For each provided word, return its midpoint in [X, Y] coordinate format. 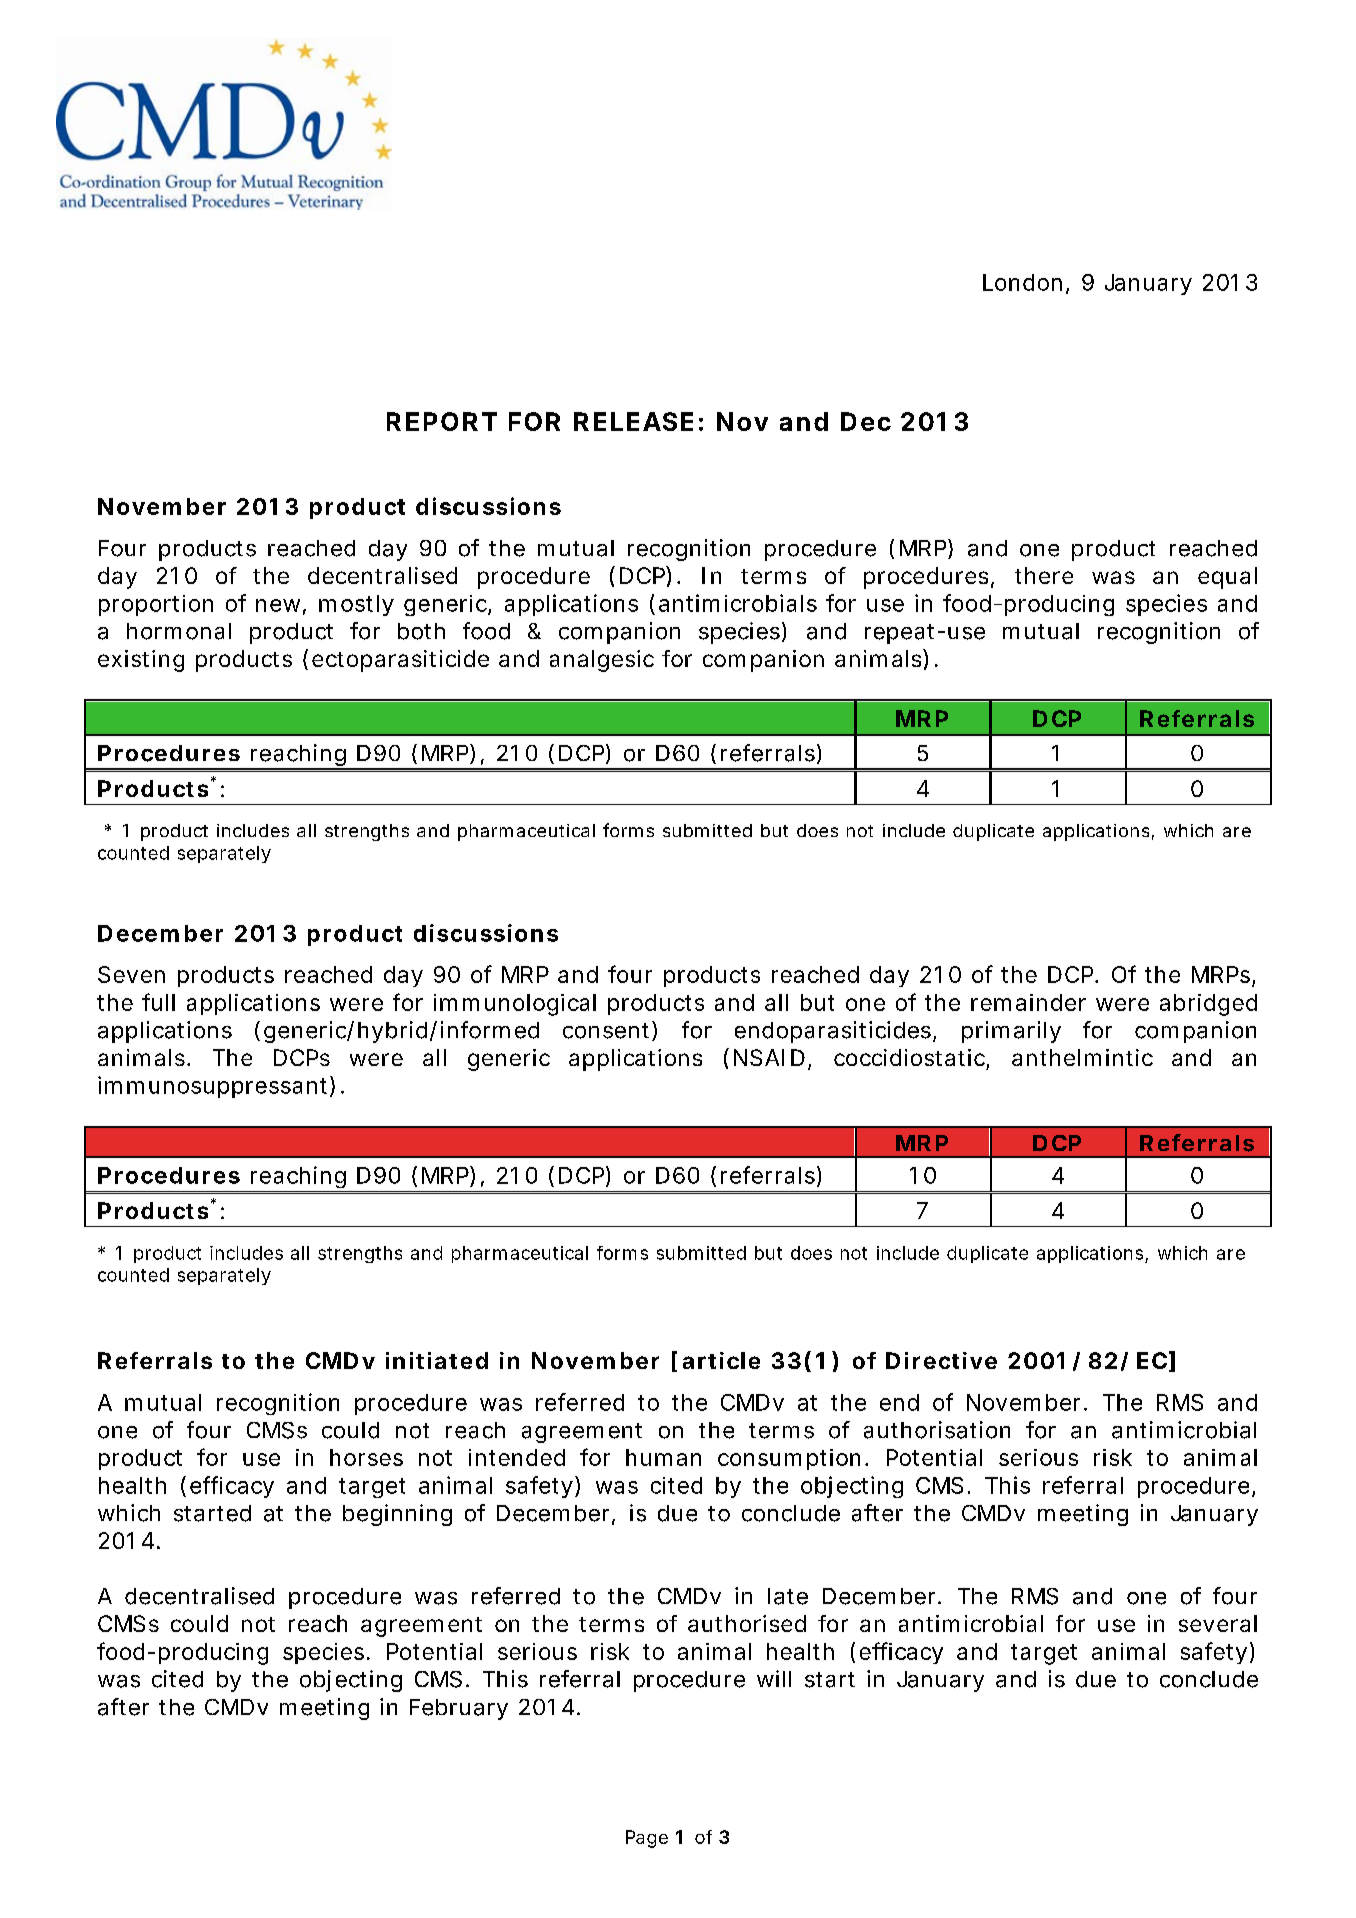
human [663, 1457]
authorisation [937, 1430]
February [459, 1709]
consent [608, 1031]
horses [366, 1457]
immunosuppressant [214, 1087]
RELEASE [633, 421]
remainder [1028, 1002]
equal [1227, 578]
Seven [131, 974]
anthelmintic [1082, 1057]
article [721, 1360]
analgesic [602, 661]
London [1022, 282]
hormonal [179, 631]
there [1044, 575]
